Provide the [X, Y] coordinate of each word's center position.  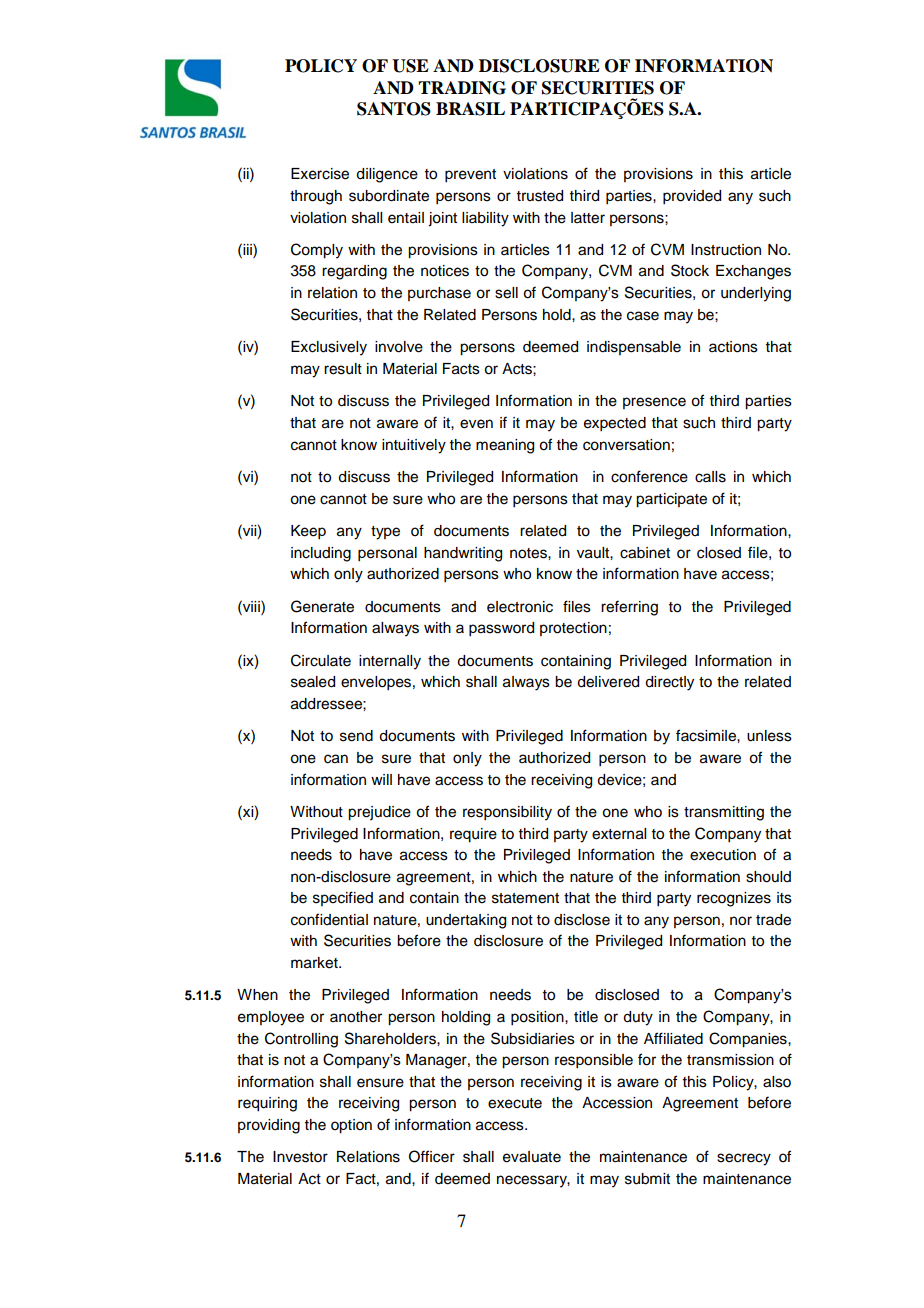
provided [692, 197]
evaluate [532, 1157]
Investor [300, 1157]
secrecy [744, 1159]
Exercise [320, 174]
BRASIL [470, 109]
